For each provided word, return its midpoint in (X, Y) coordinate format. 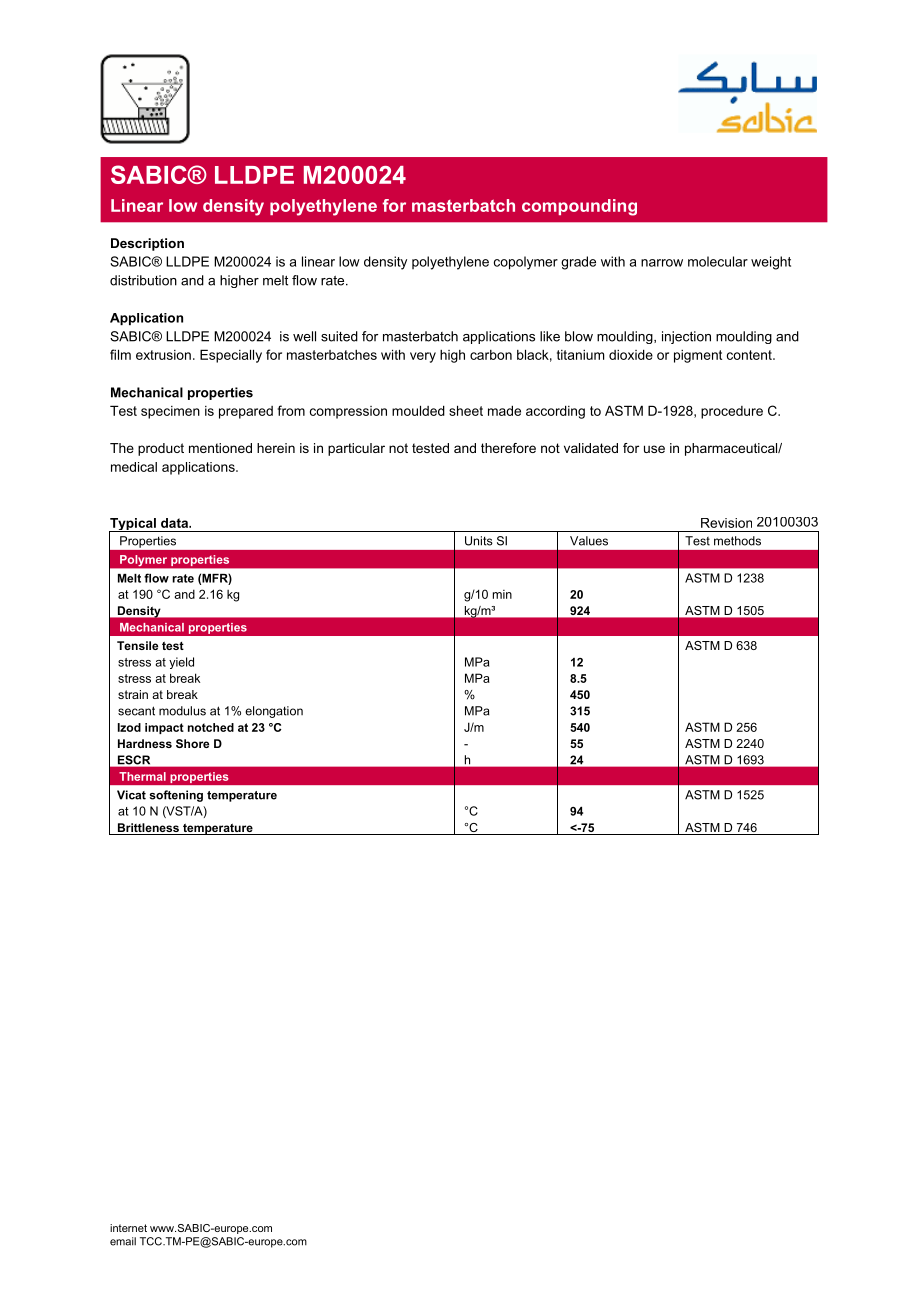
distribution (143, 280)
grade (578, 263)
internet (128, 1228)
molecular (718, 261)
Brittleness (148, 829)
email (123, 1241)
